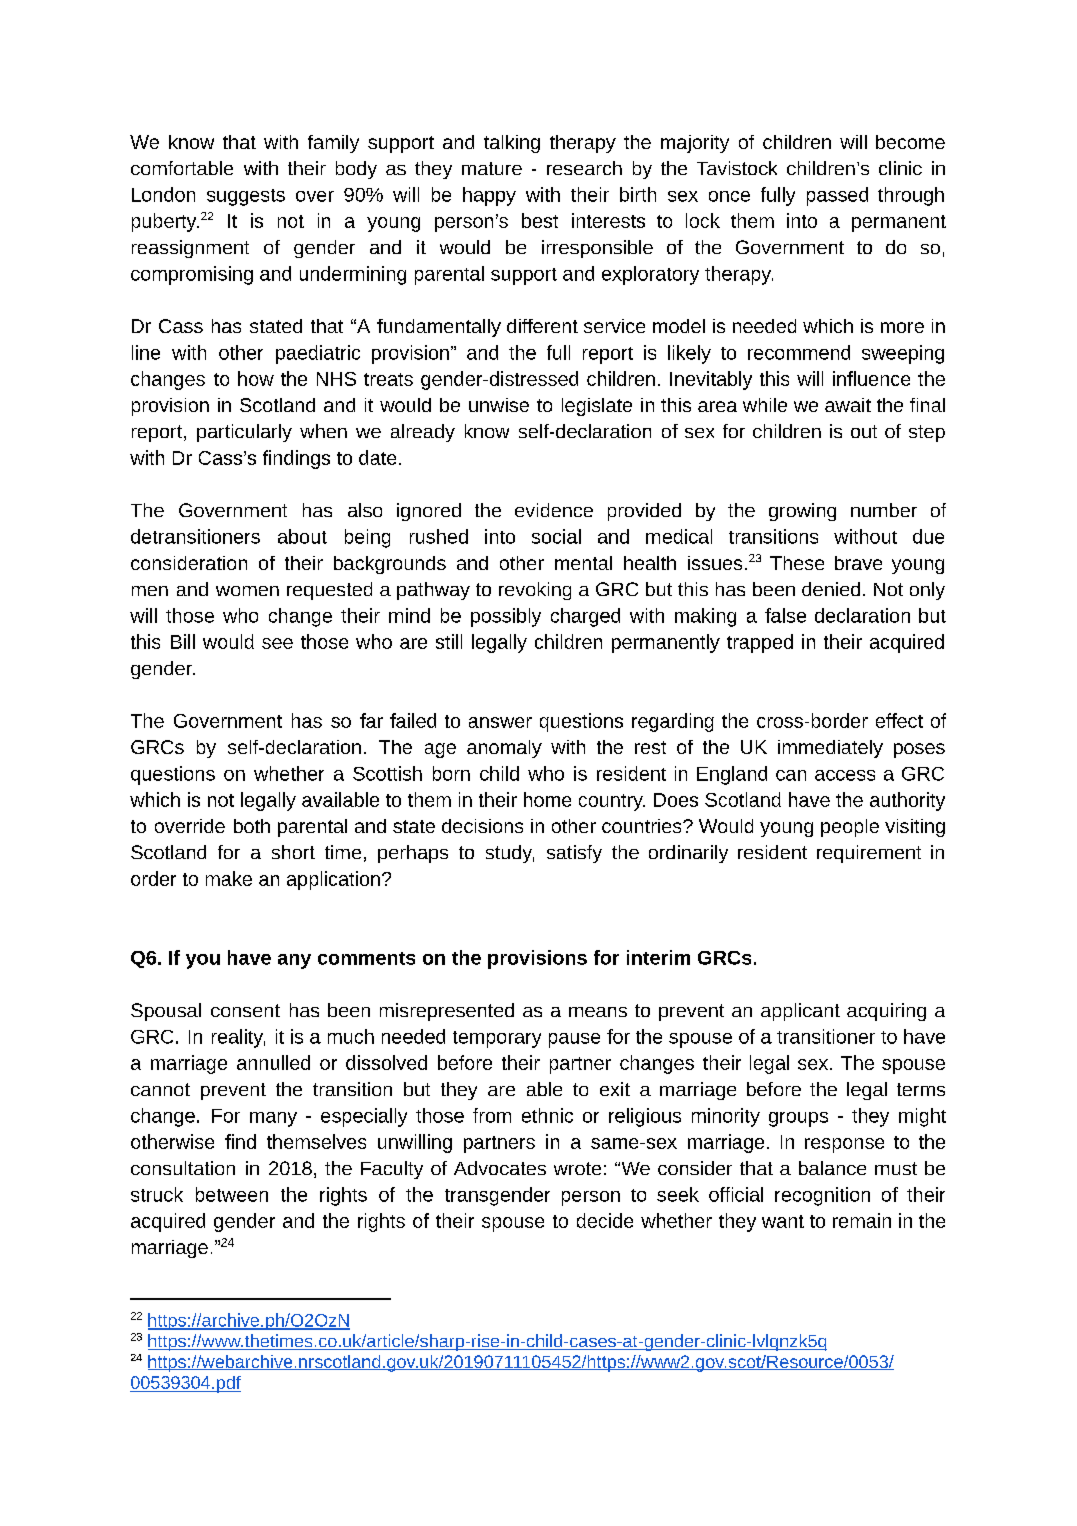  I want to click on study, so click(510, 854).
